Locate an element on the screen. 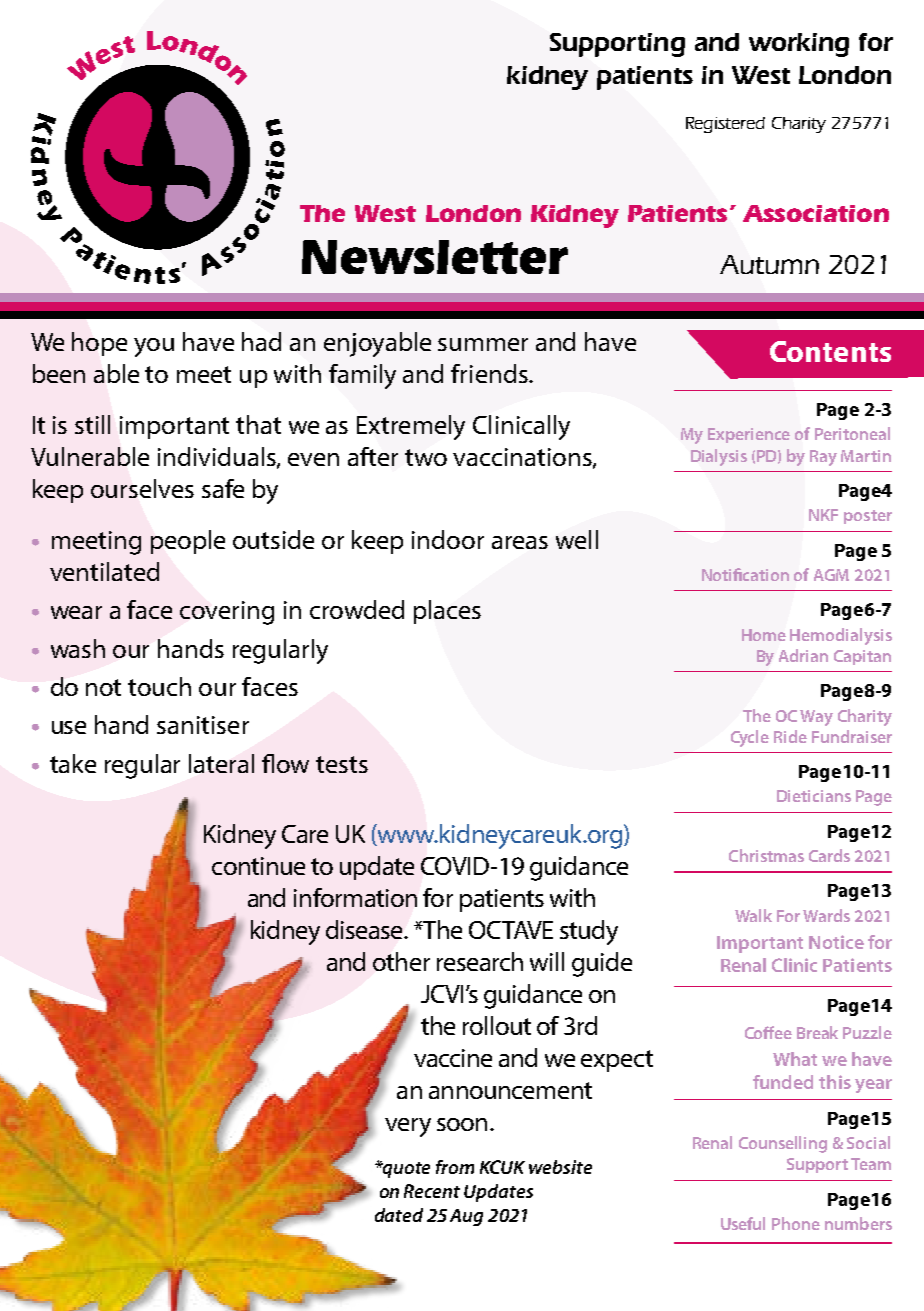 The width and height of the screenshot is (924, 1311). Newsletter is located at coordinates (435, 257).
